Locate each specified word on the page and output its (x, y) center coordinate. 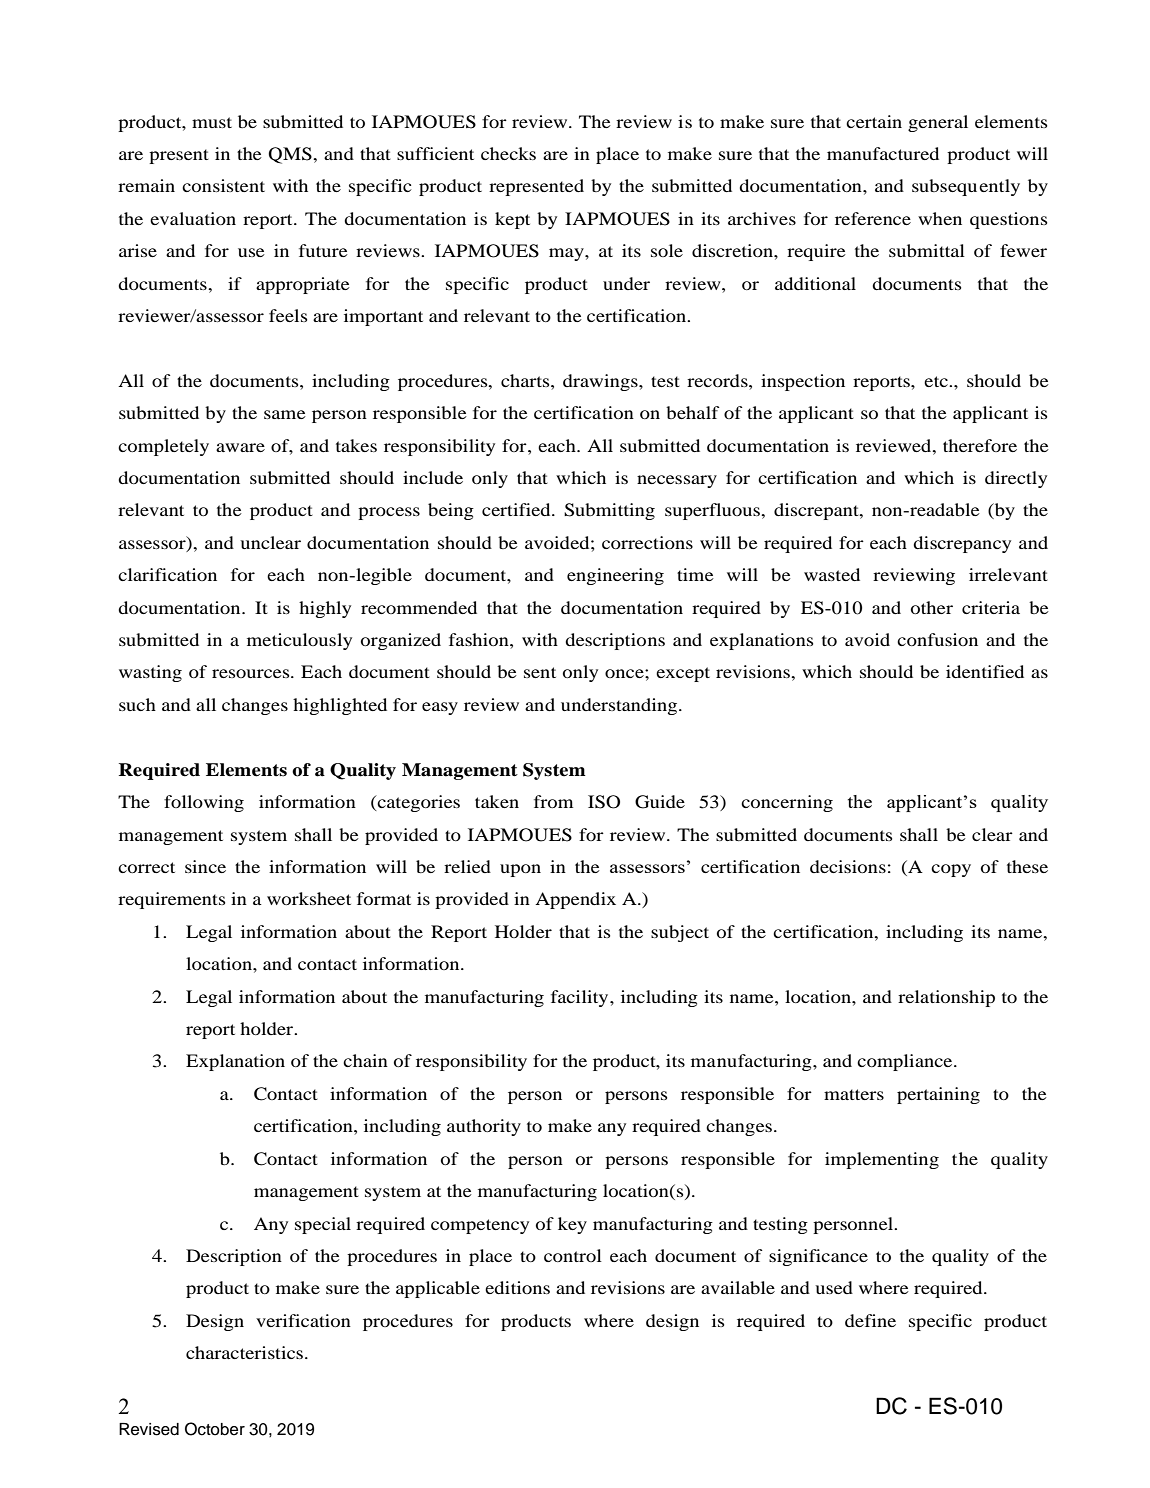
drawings (601, 382)
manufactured (883, 153)
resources (252, 673)
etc (937, 381)
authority (484, 1127)
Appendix (575, 900)
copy (951, 870)
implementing (882, 1160)
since (205, 866)
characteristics (246, 1352)
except (683, 674)
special (323, 1225)
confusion (937, 639)
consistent (223, 185)
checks (508, 153)
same (285, 414)
